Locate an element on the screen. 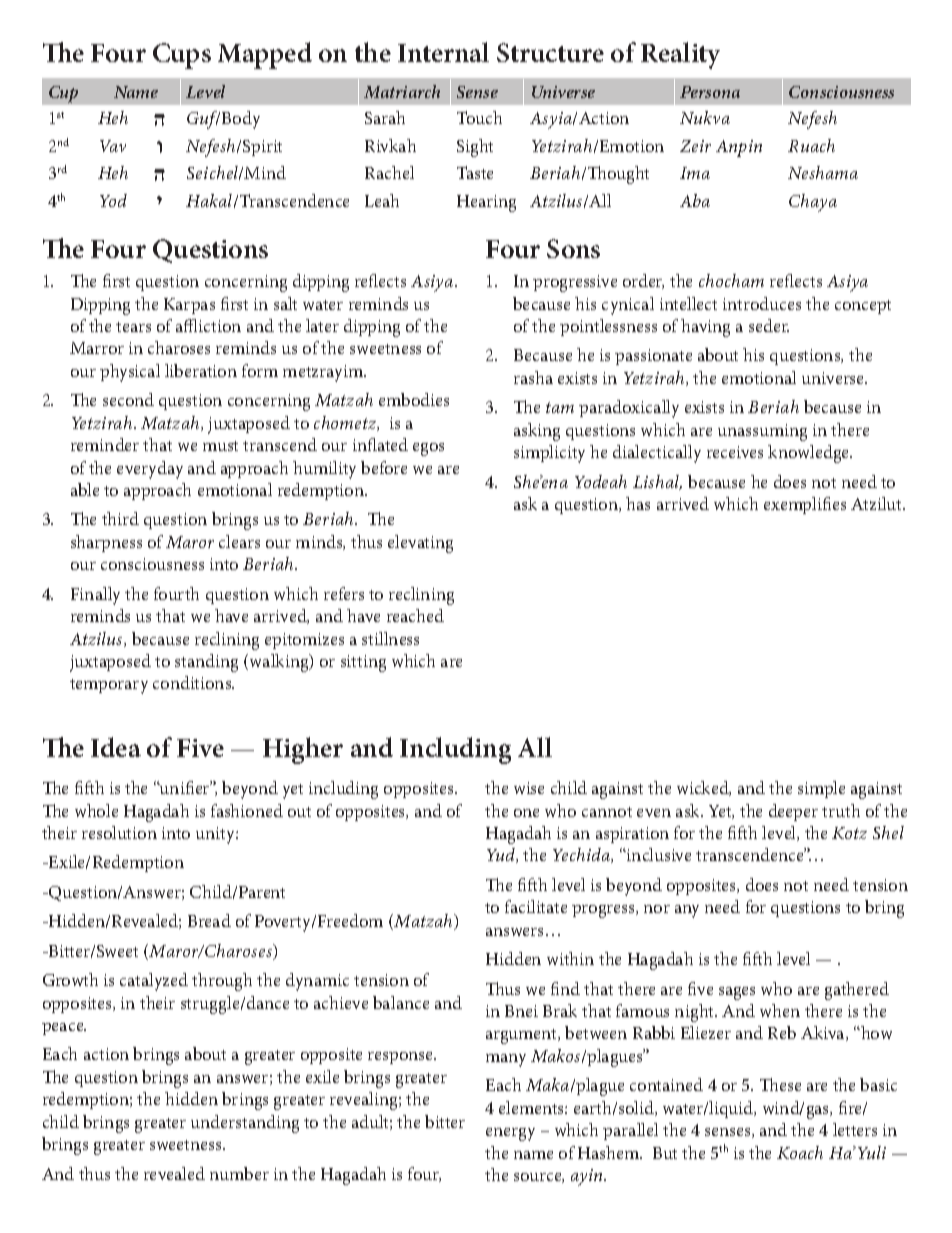  whole is located at coordinates (96, 810).
